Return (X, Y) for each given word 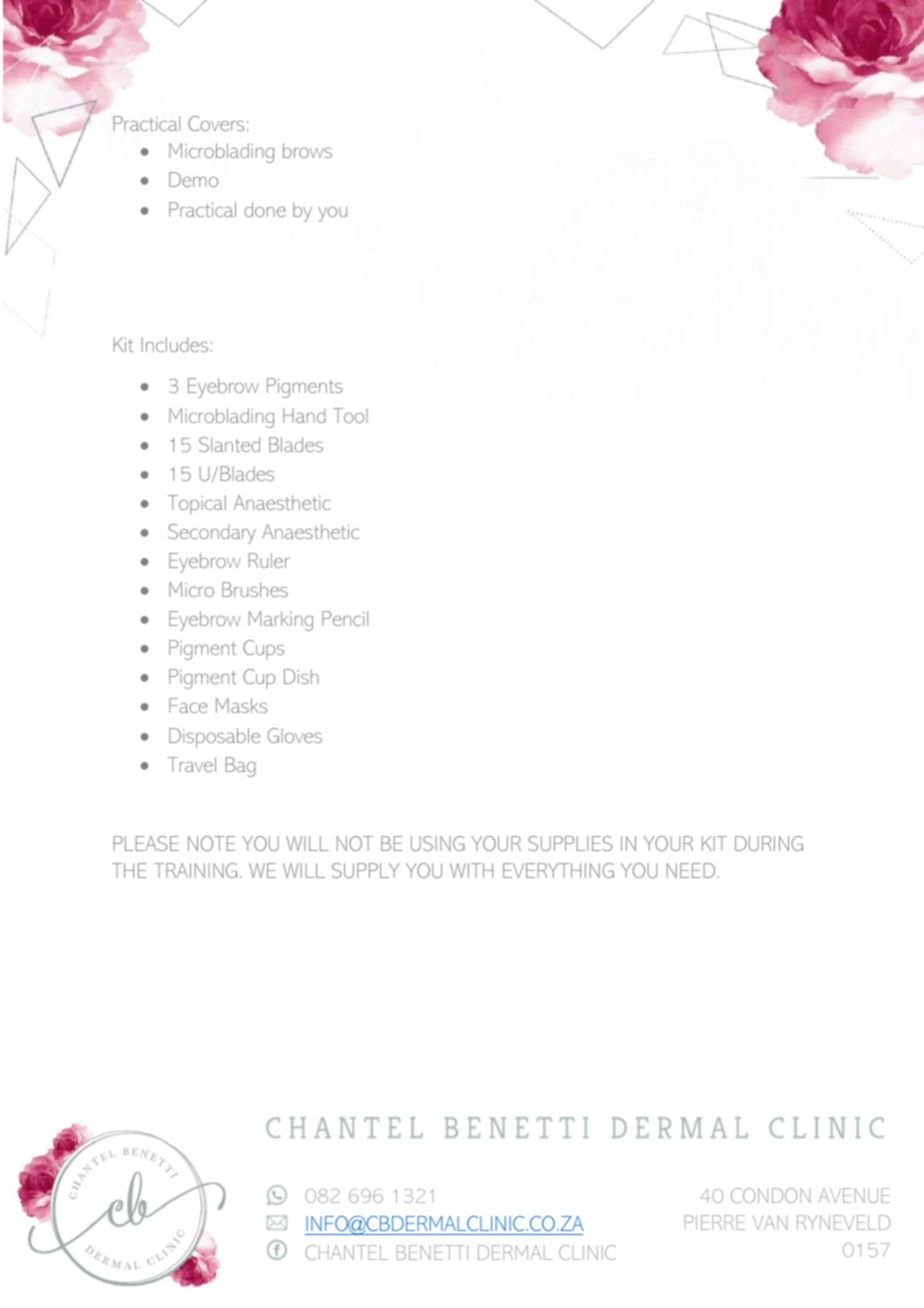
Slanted (229, 444)
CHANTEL (346, 1252)
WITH (471, 870)
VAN (770, 1222)
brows (307, 150)
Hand (304, 415)
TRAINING (195, 870)
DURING (769, 843)
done (265, 209)
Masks (241, 705)
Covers (216, 123)
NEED (692, 870)
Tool (350, 415)
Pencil (345, 618)
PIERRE (715, 1222)
